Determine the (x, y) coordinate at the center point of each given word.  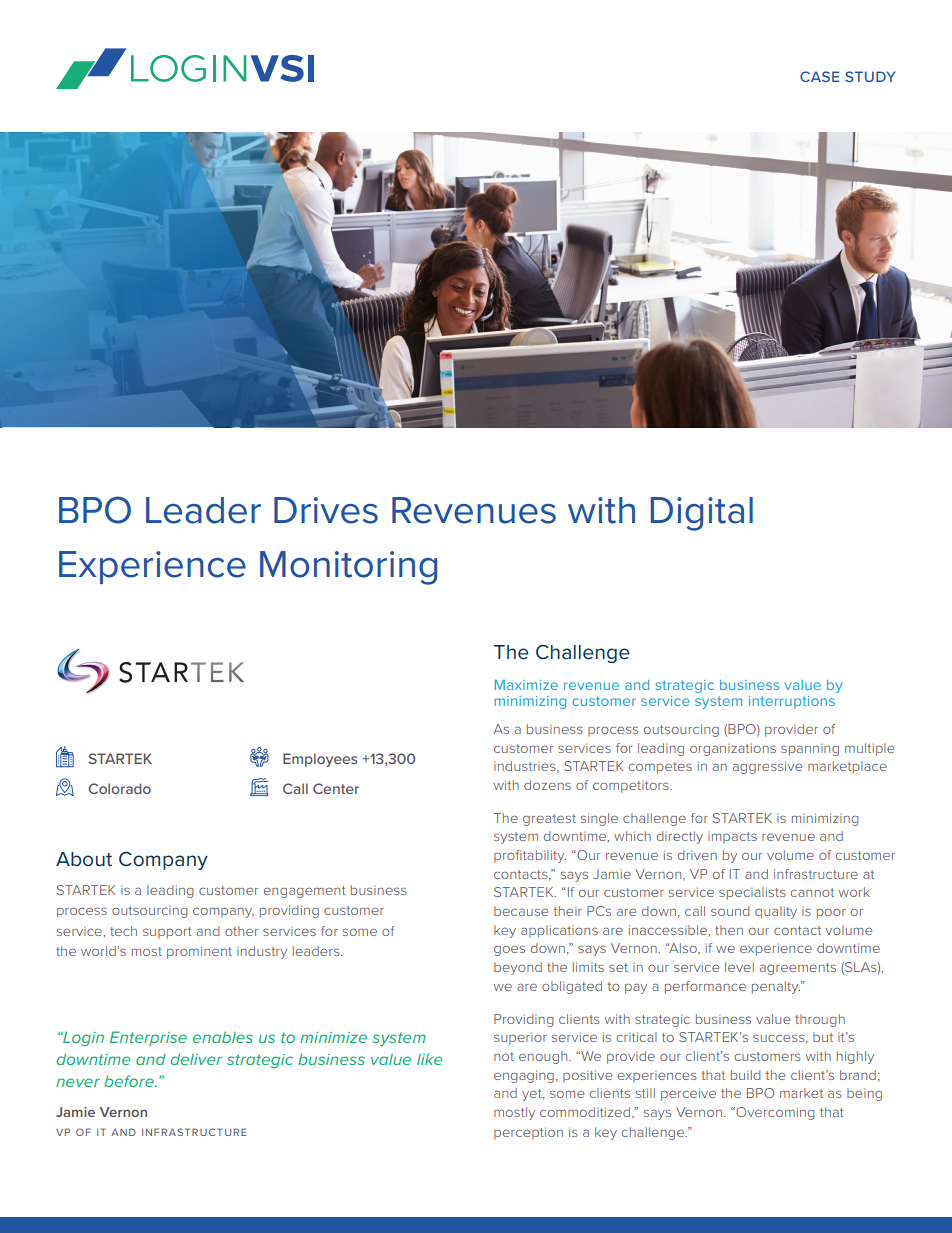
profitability (530, 856)
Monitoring (348, 568)
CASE (819, 76)
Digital (702, 514)
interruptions (792, 702)
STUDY (870, 76)
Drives (326, 510)
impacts (732, 837)
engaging (524, 1076)
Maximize (526, 685)
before (130, 1081)
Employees (320, 760)
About (84, 859)
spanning (810, 749)
